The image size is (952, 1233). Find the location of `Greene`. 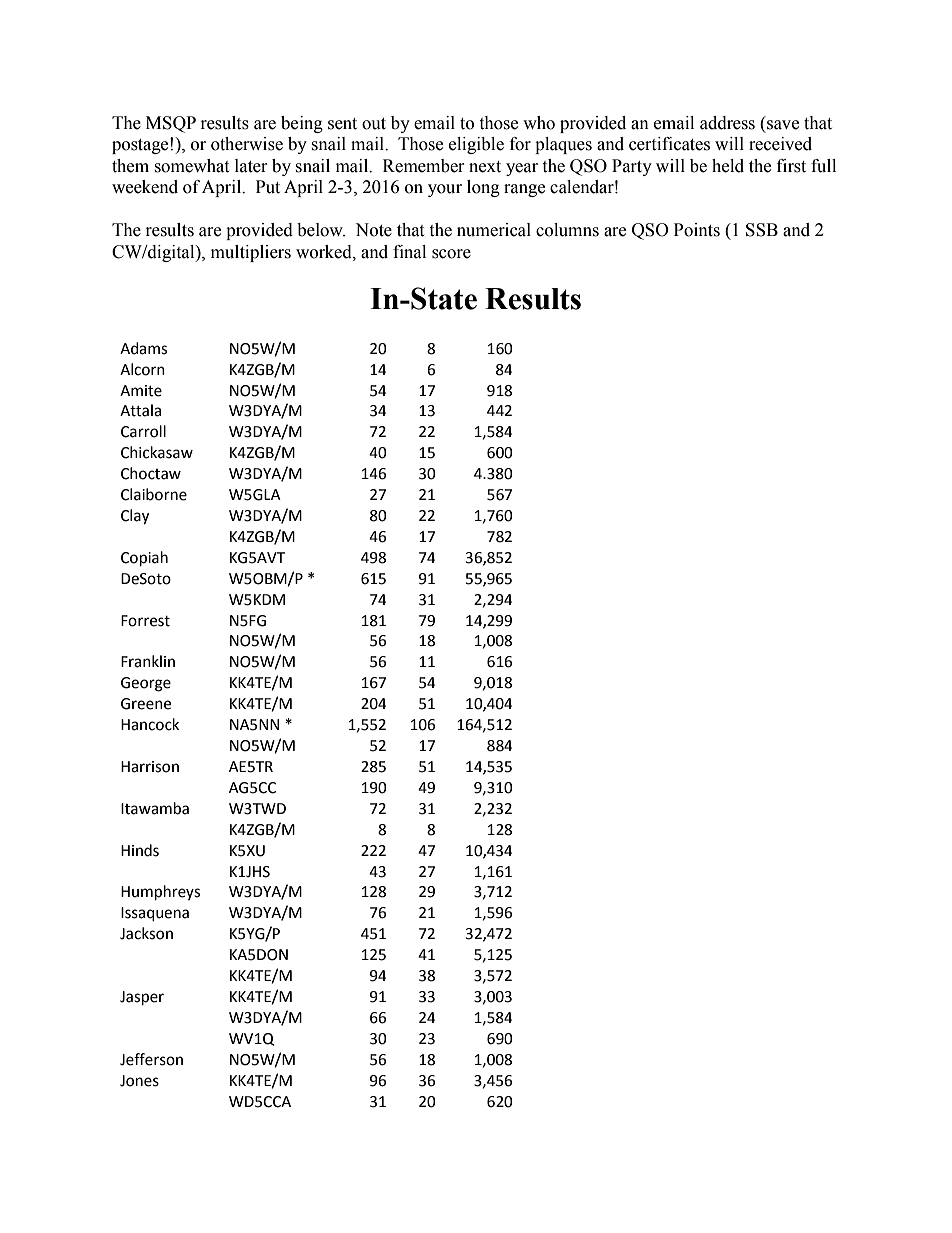

Greene is located at coordinates (146, 704).
